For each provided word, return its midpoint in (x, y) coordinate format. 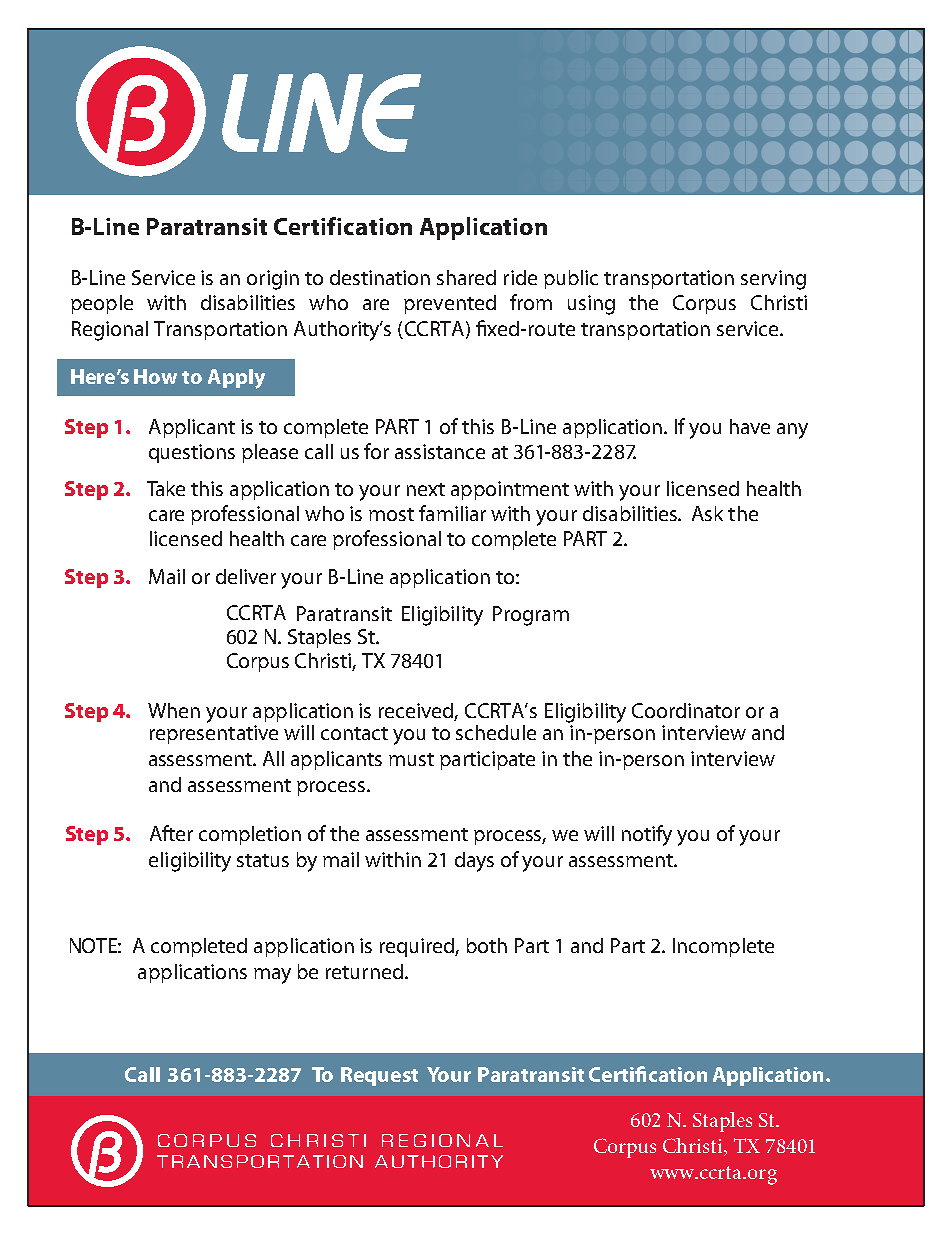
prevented (450, 304)
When (174, 710)
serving (773, 280)
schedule (496, 732)
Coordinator (686, 710)
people (102, 304)
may (272, 976)
